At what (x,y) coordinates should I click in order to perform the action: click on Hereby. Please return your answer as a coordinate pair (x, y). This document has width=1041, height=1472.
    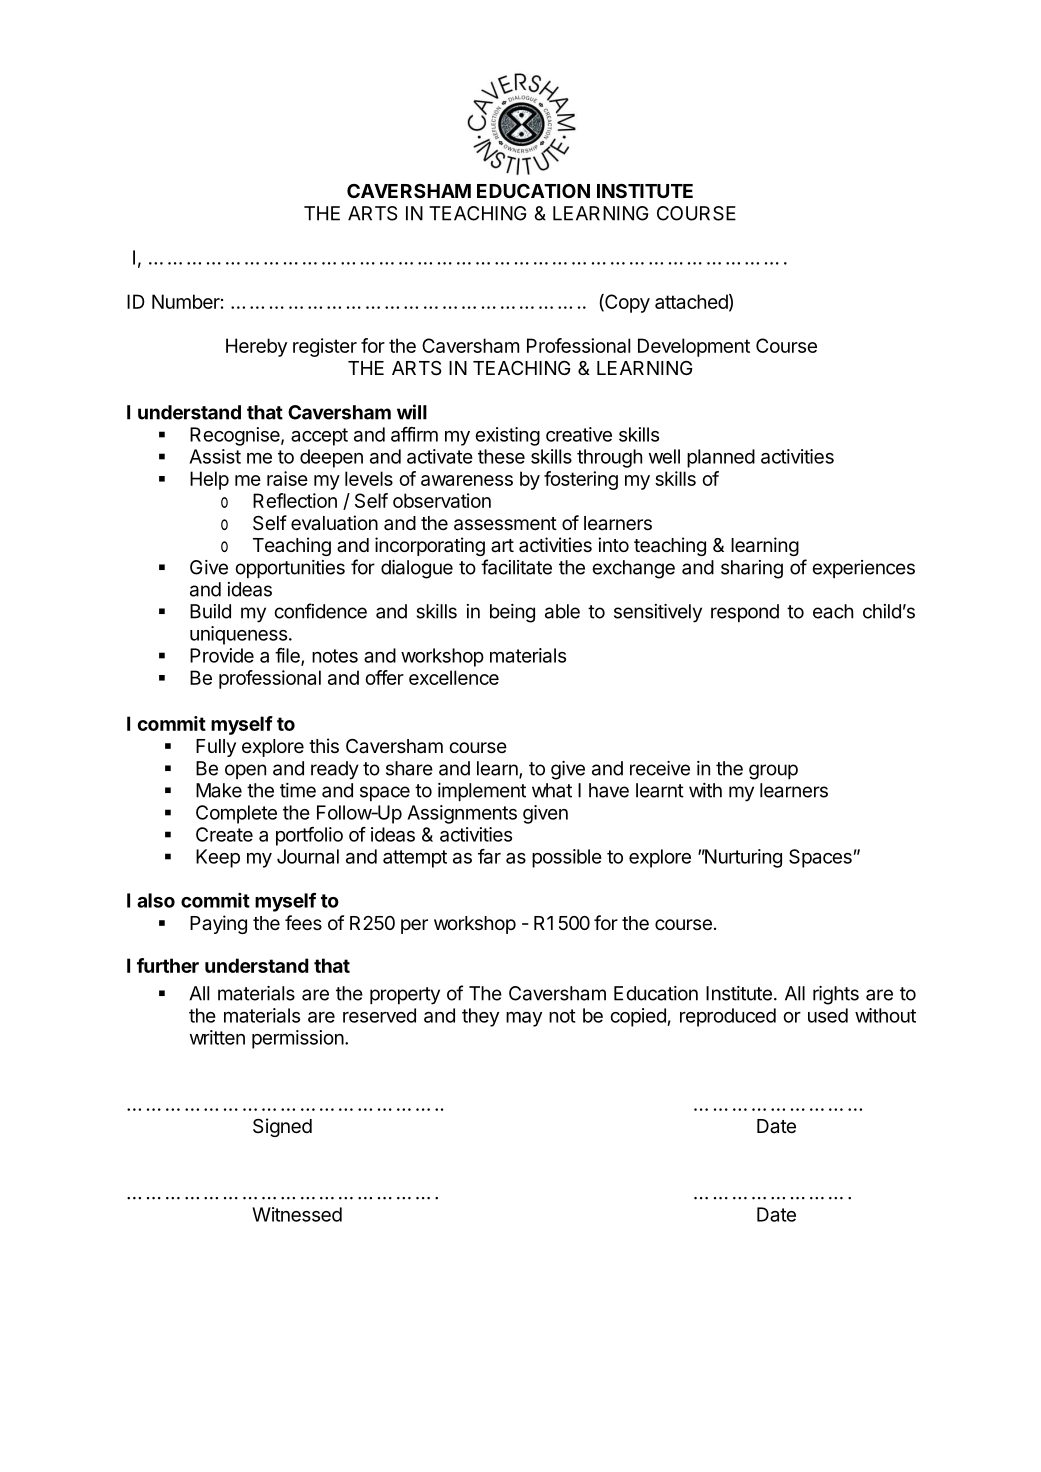
    Looking at the image, I should click on (256, 347).
